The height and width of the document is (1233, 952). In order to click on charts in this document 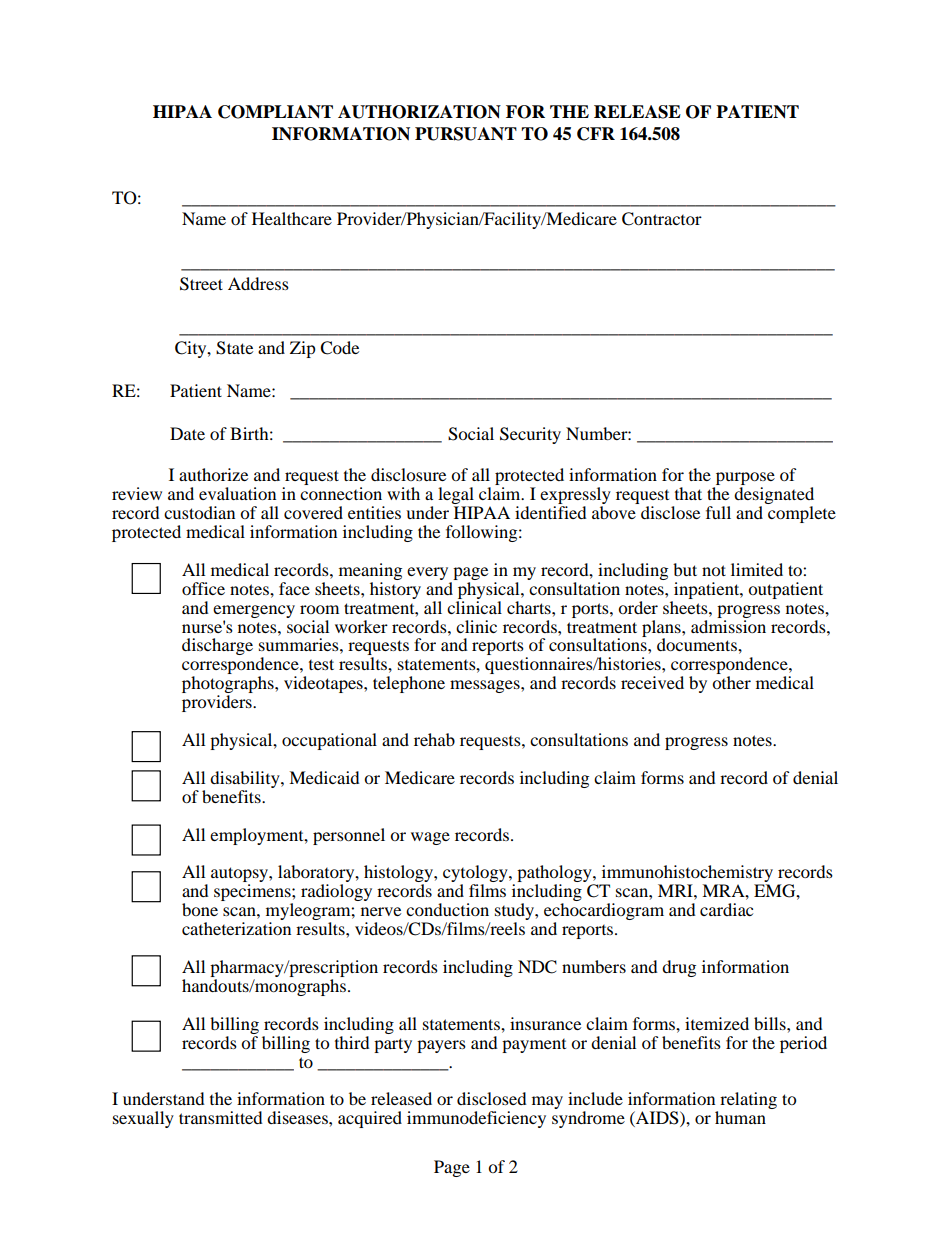, I will do `click(530, 607)`.
